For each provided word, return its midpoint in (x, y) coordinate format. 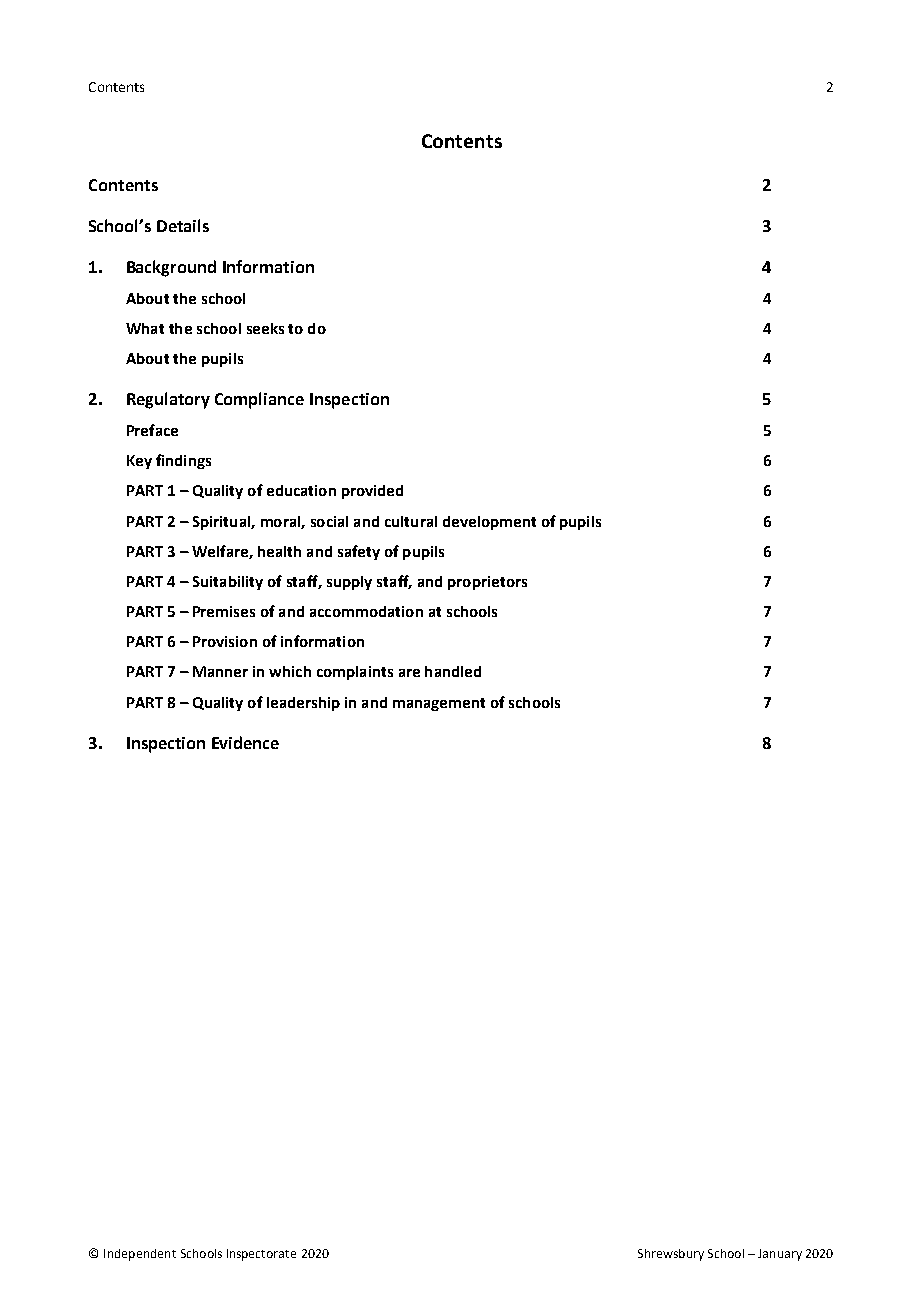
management (439, 704)
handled (453, 671)
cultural (411, 521)
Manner (220, 671)
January (780, 1255)
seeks (265, 328)
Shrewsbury (671, 1255)
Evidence (245, 742)
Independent (140, 1255)
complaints (355, 673)
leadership (303, 704)
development (489, 523)
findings (183, 461)
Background (171, 268)
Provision (225, 641)
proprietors (487, 583)
